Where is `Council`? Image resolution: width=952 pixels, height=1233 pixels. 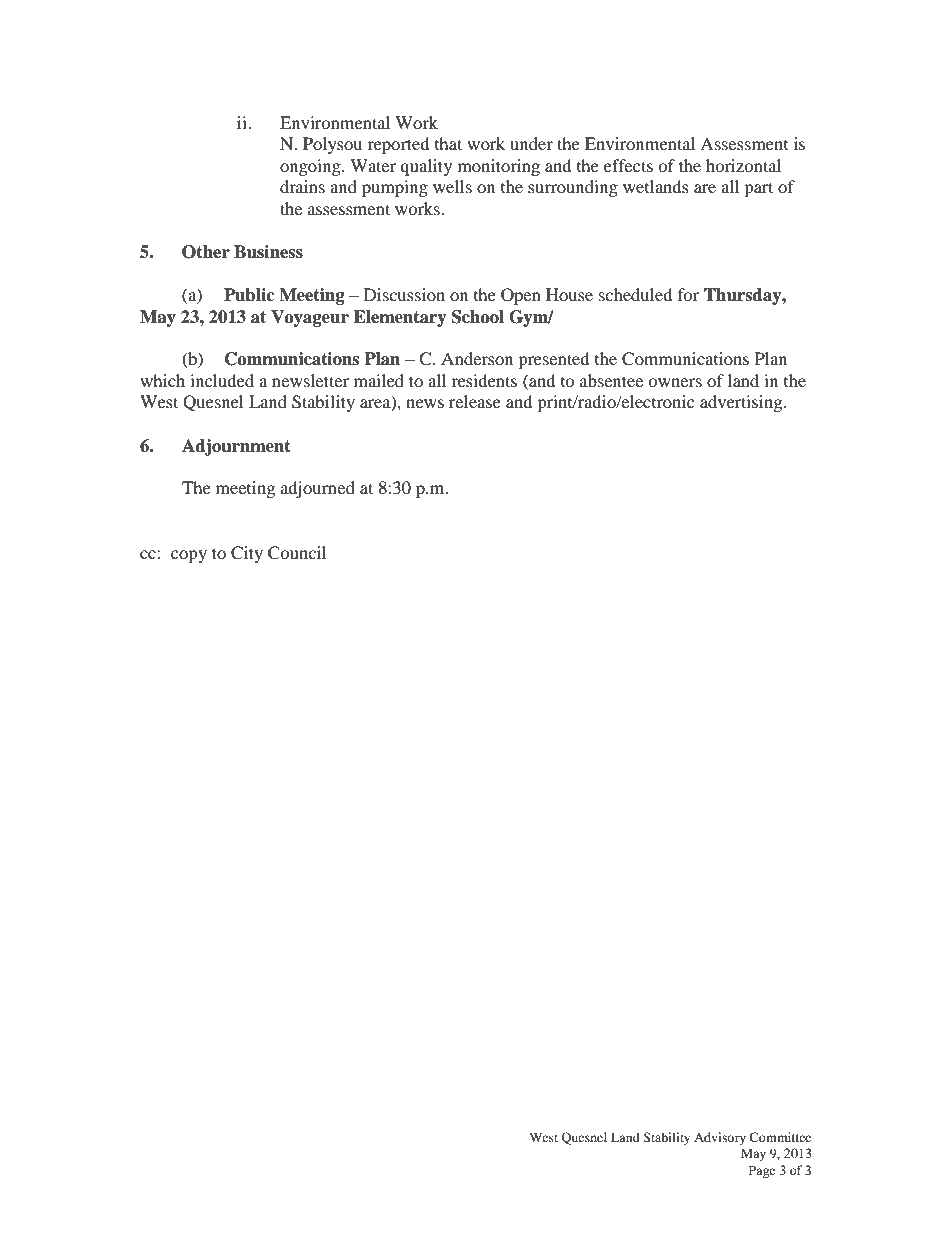
Council is located at coordinates (297, 553).
